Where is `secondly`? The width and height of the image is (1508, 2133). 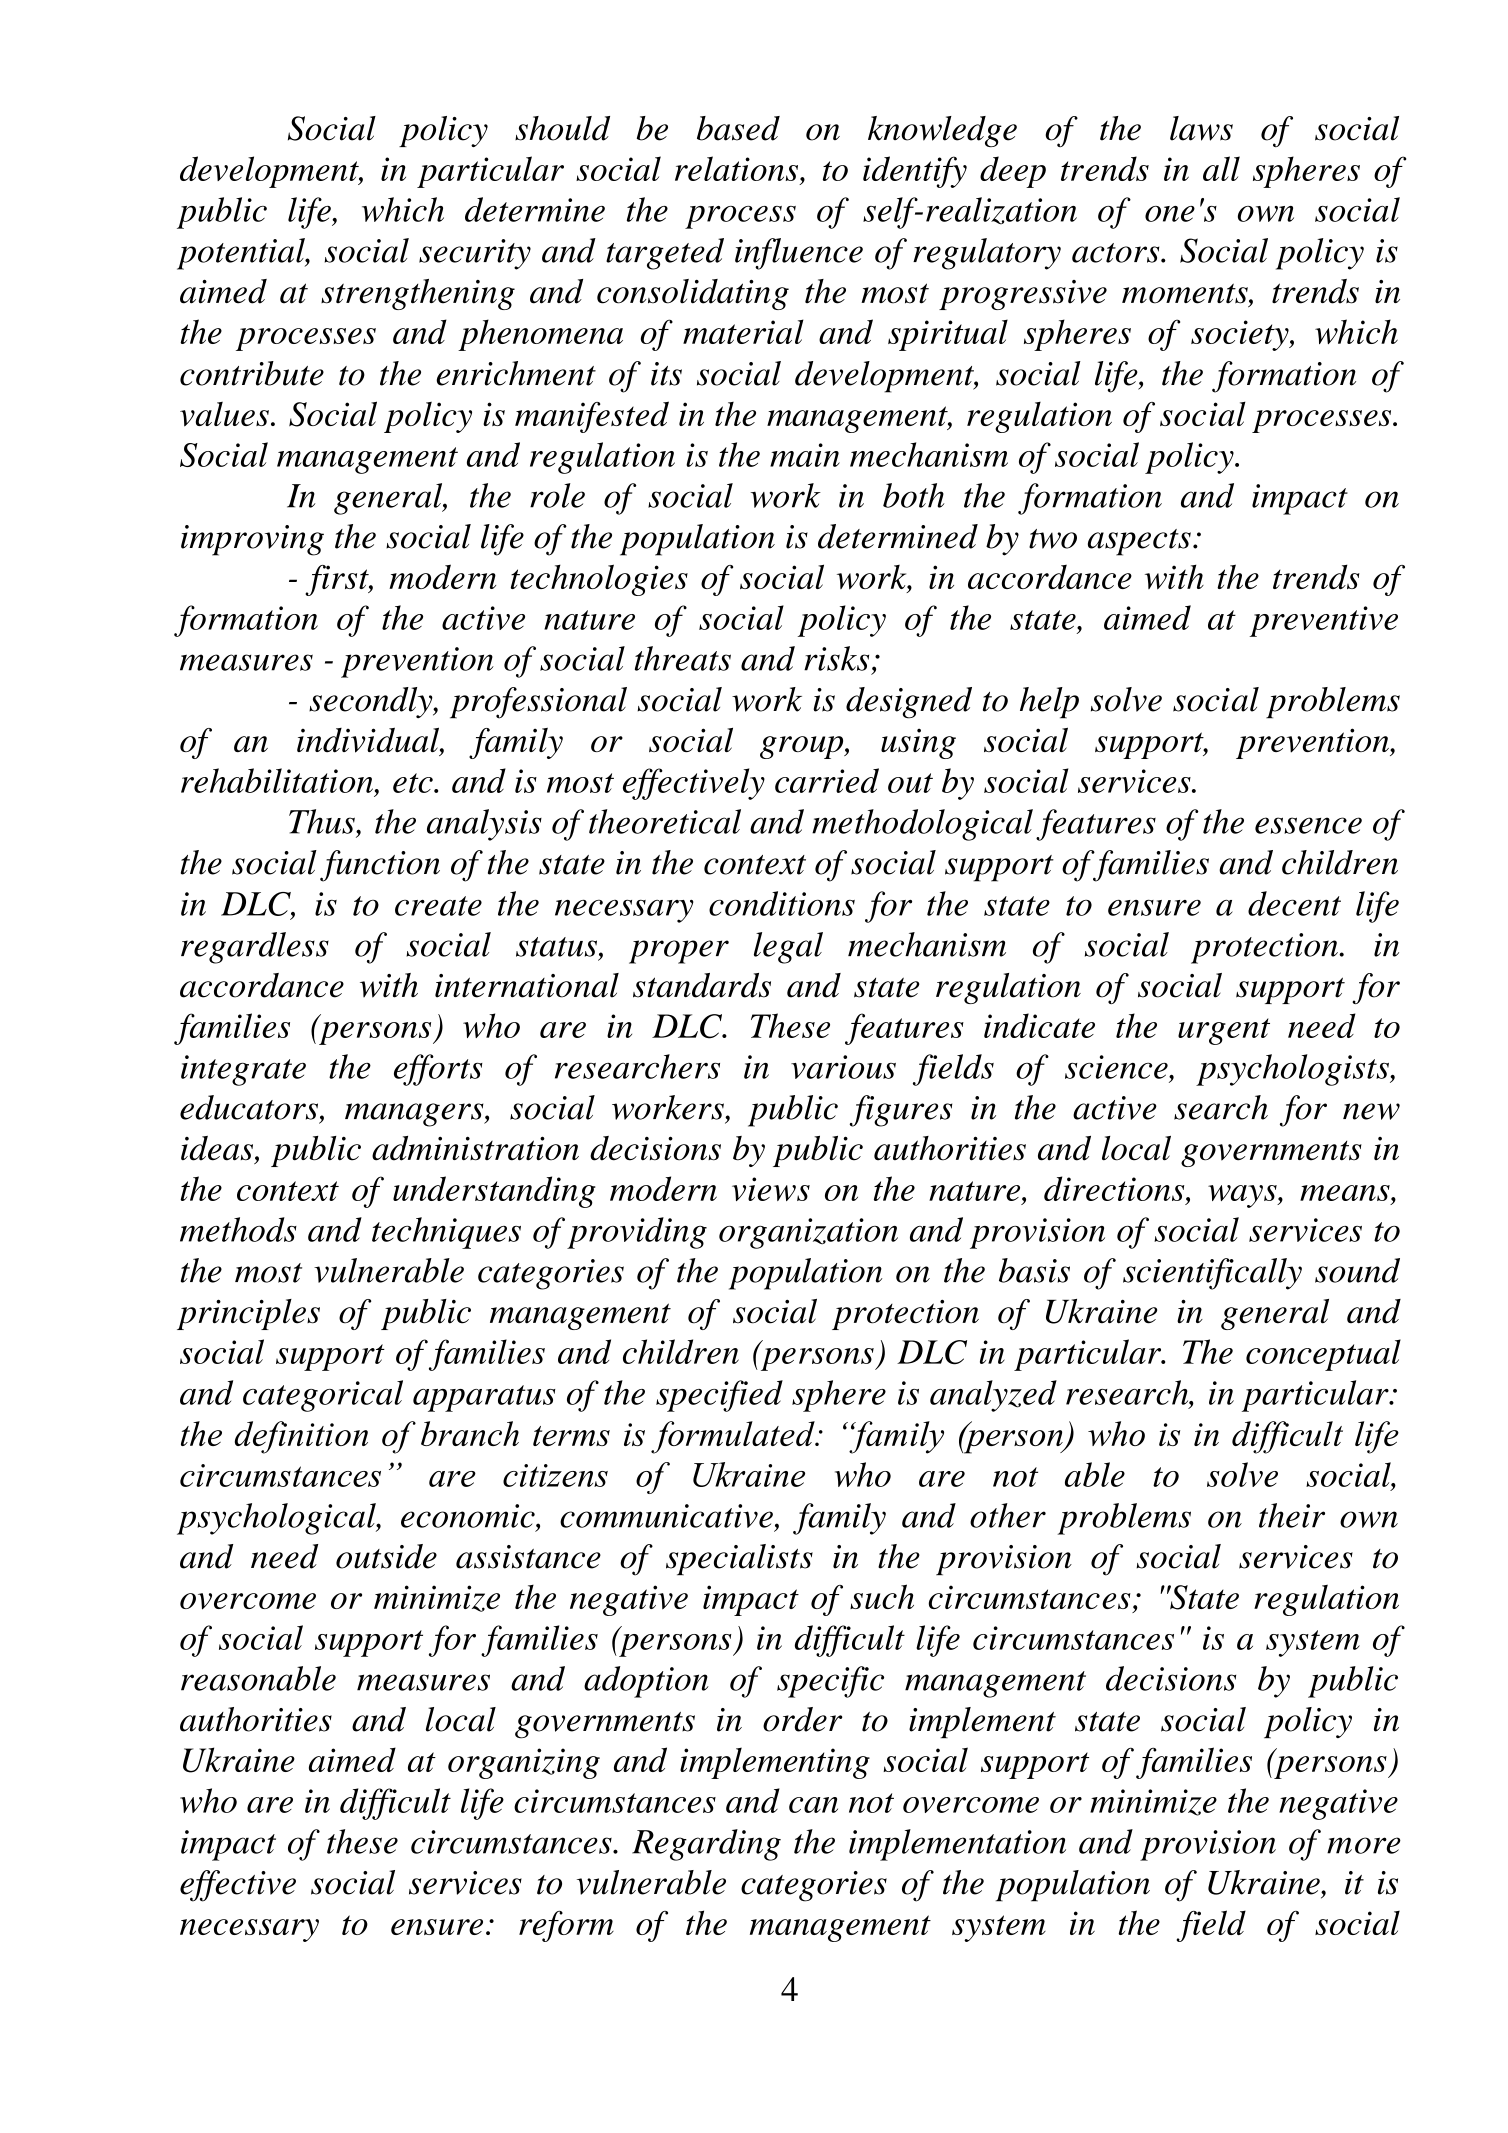
secondly is located at coordinates (372, 702).
